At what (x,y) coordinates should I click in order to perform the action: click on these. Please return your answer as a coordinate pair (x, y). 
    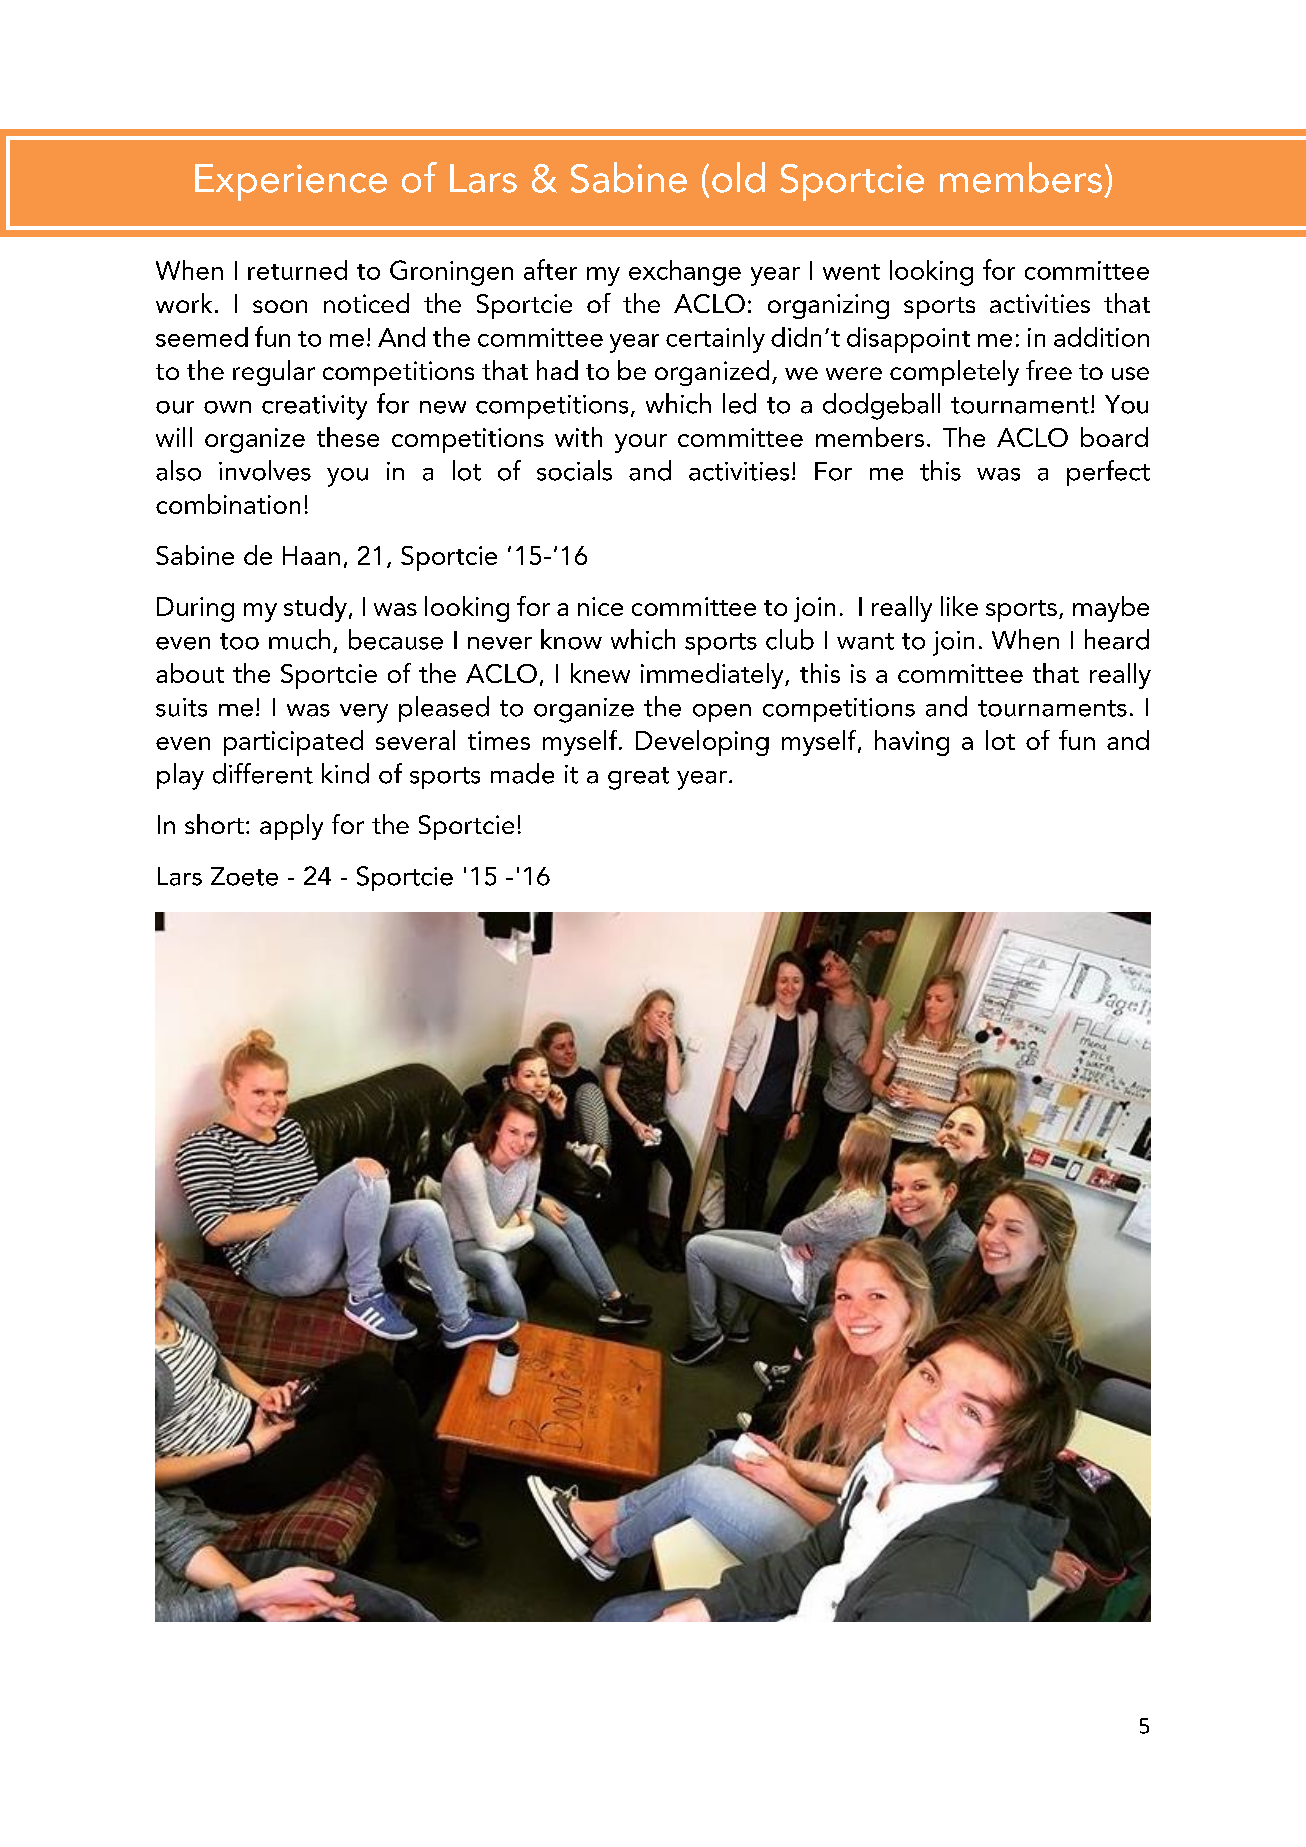
    Looking at the image, I should click on (348, 437).
